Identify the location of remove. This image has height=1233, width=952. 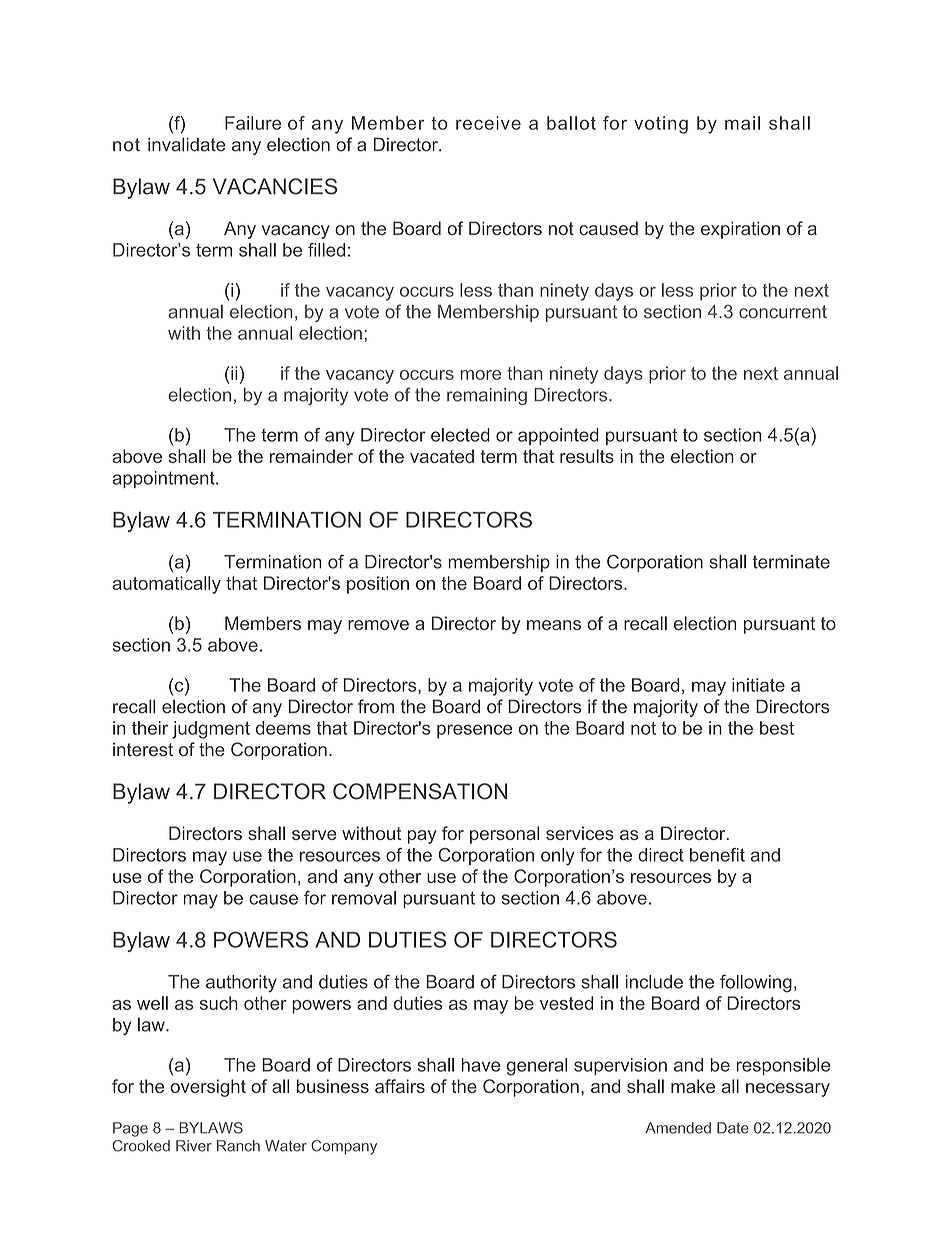
(378, 625).
